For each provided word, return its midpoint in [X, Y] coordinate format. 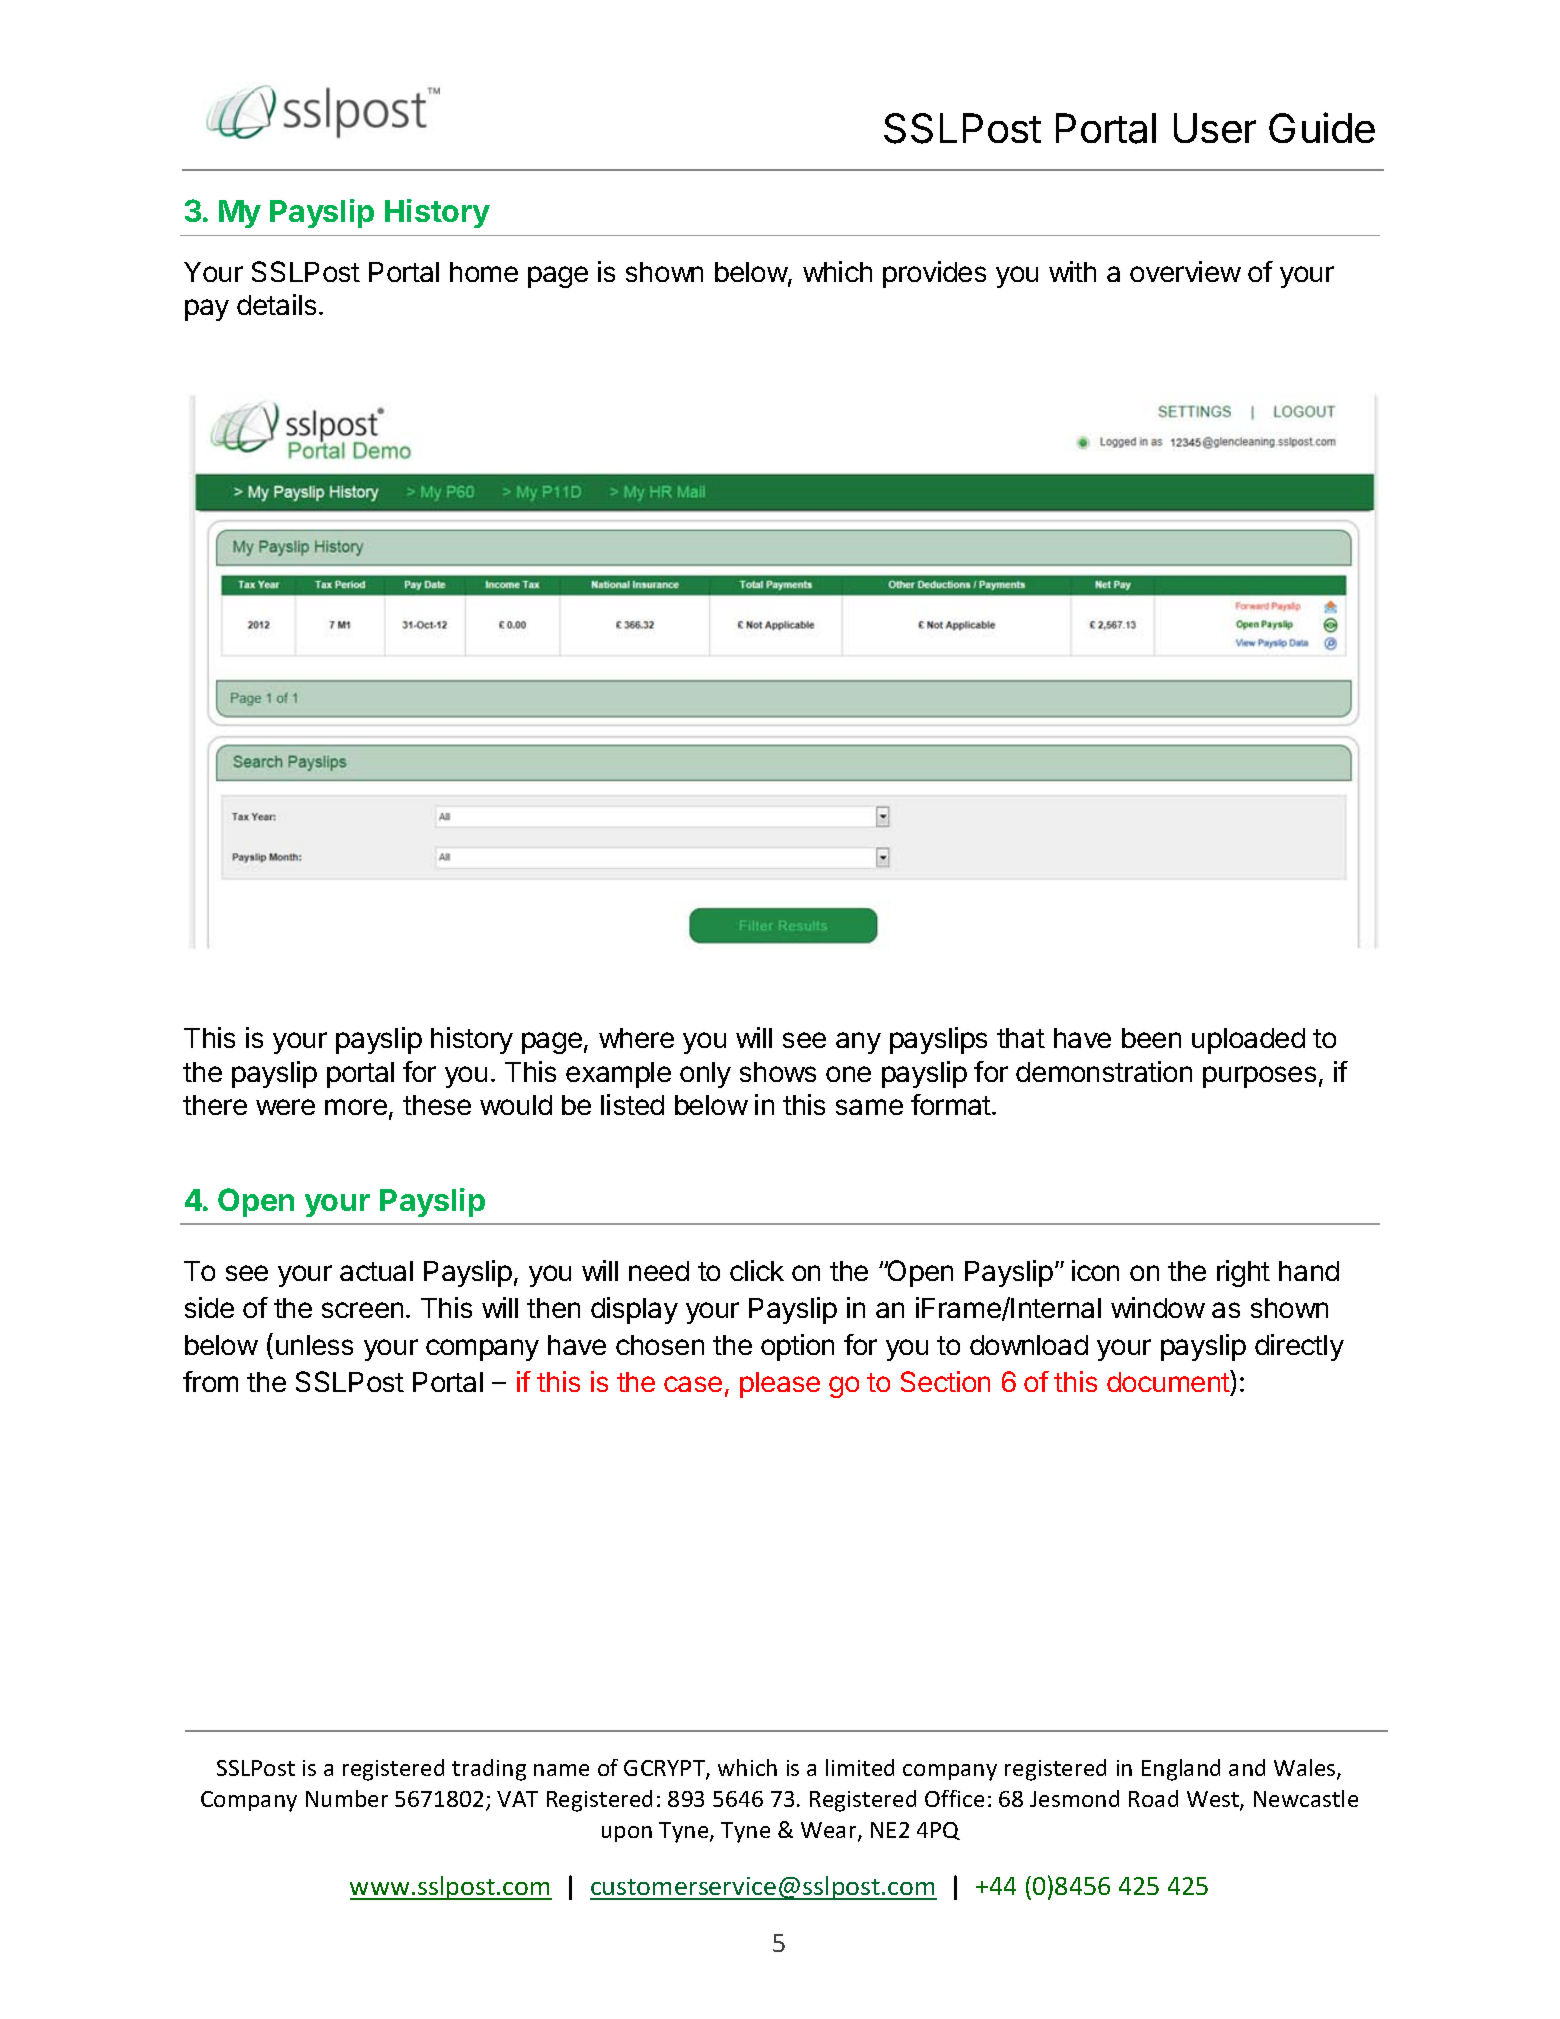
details [276, 304]
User [1215, 128]
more [356, 1107]
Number [347, 1798]
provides [934, 274]
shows [778, 1072]
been [1151, 1038]
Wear [830, 1831]
